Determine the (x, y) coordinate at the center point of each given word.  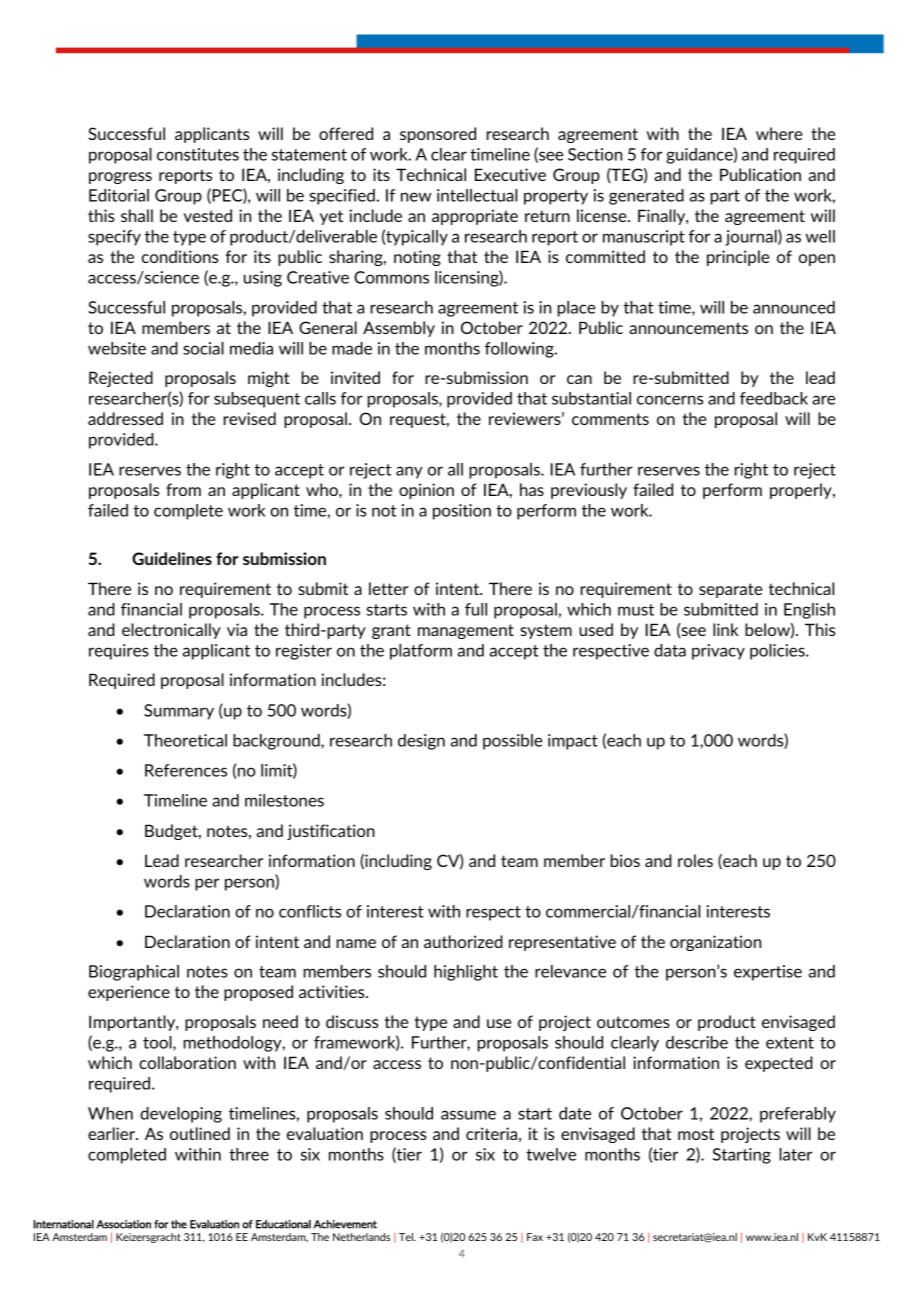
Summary (179, 712)
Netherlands (361, 1237)
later (795, 1154)
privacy (718, 652)
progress (120, 178)
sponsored (438, 135)
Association (123, 1224)
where (779, 133)
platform (421, 652)
